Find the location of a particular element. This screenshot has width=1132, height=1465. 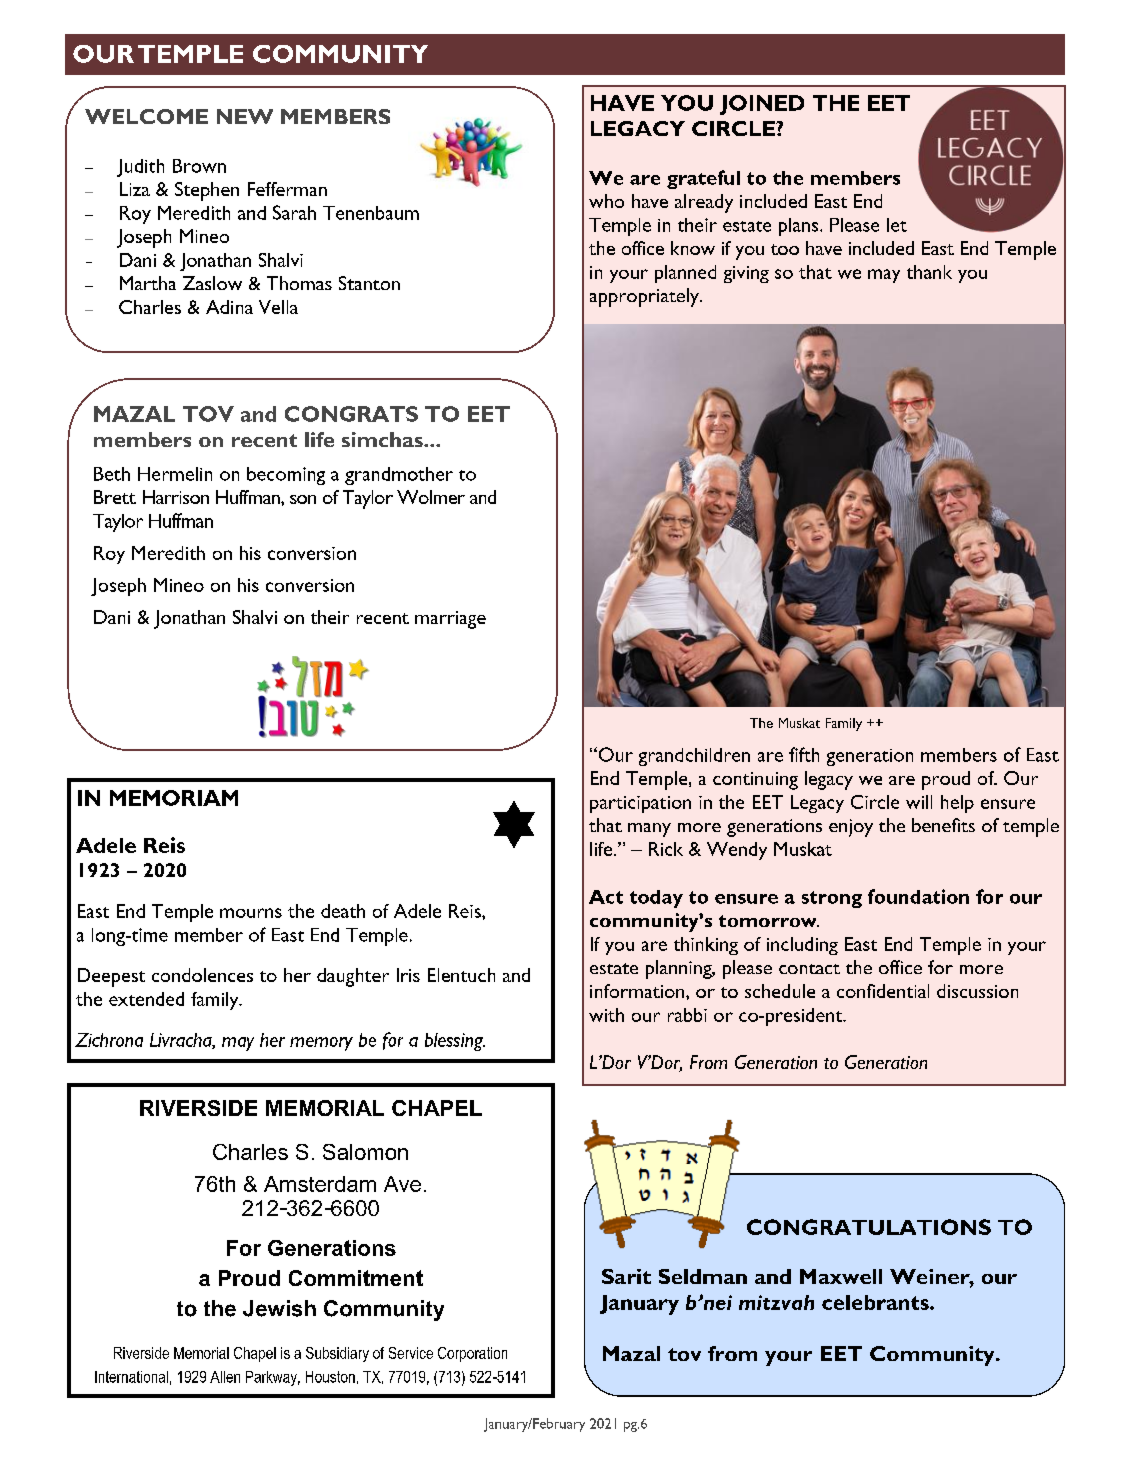

who is located at coordinates (606, 201).
